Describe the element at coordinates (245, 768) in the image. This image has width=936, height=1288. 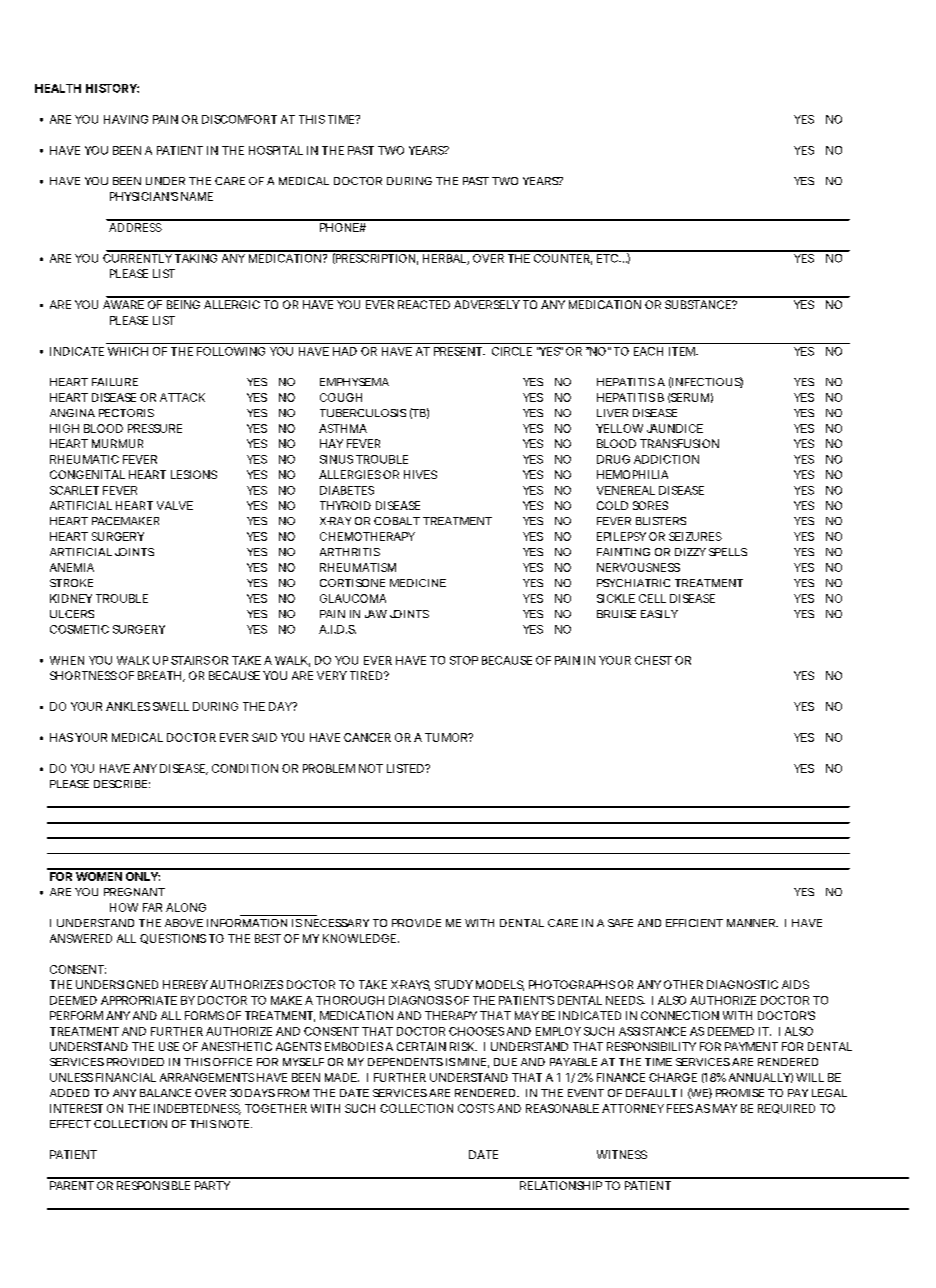
I see `CONDITION` at that location.
